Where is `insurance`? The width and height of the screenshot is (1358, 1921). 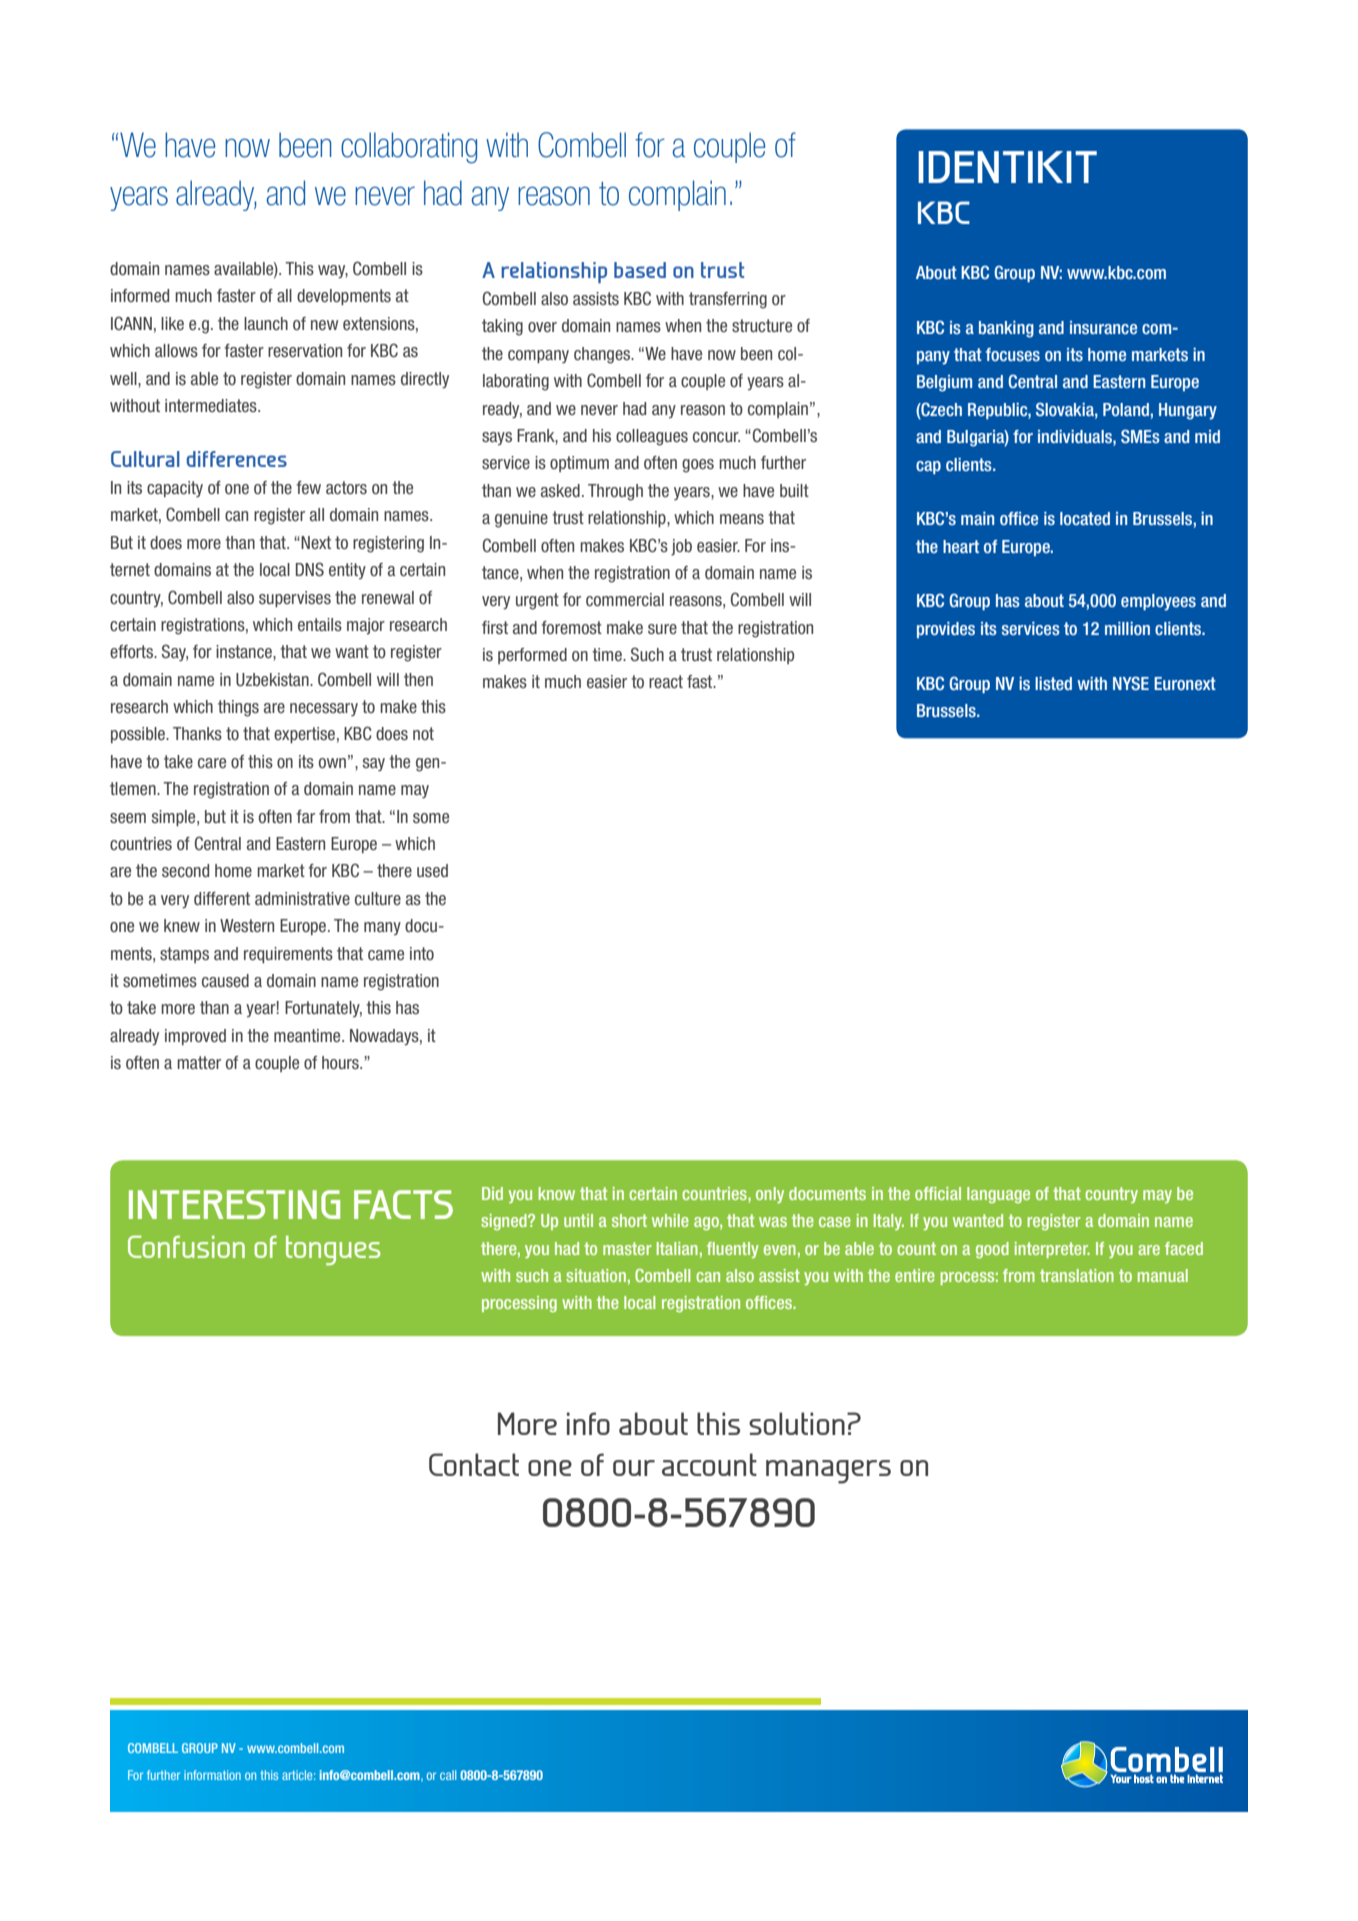
insurance is located at coordinates (1103, 327).
